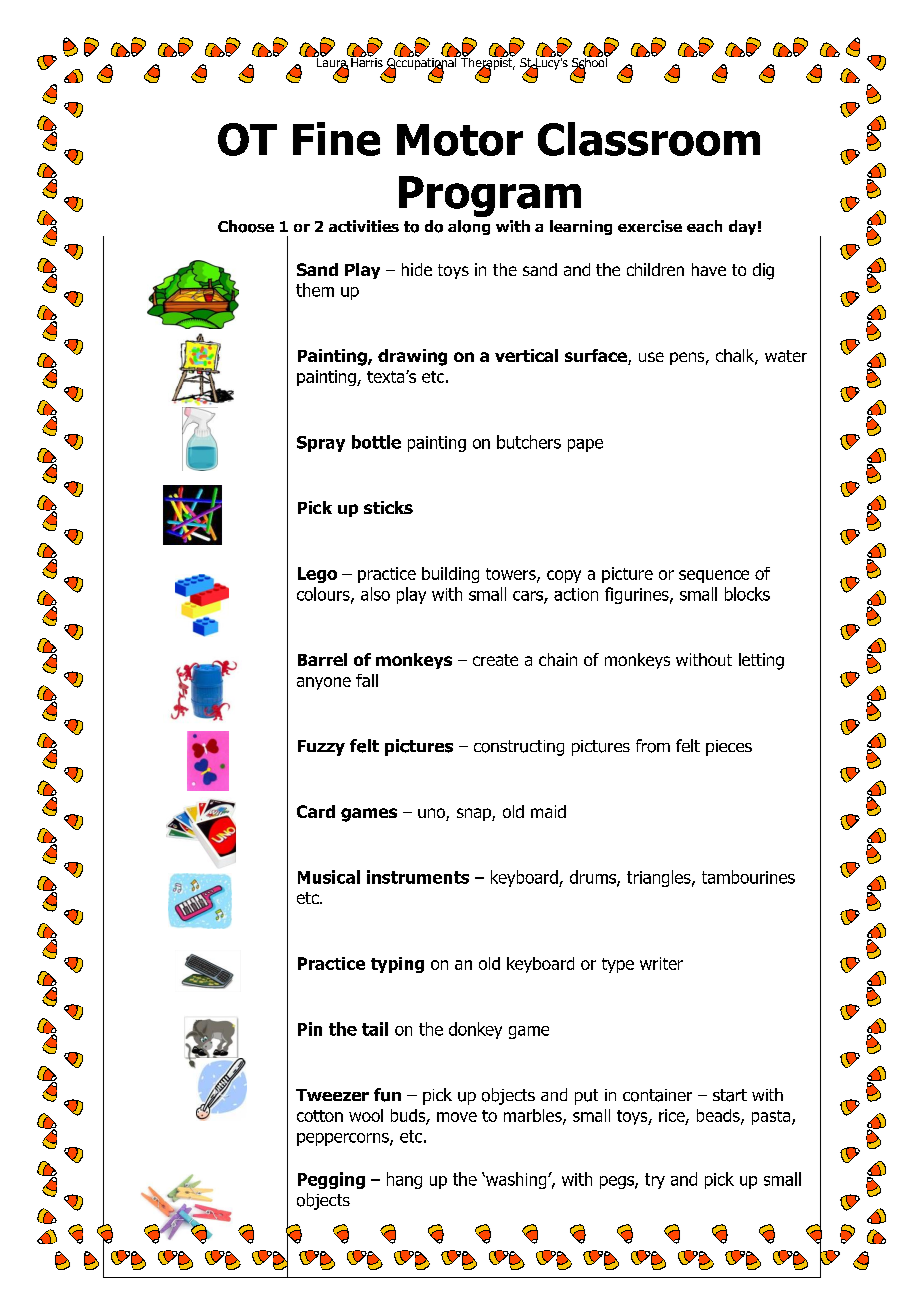  What do you see at coordinates (322, 659) in the screenshot?
I see `Barrel` at bounding box center [322, 659].
